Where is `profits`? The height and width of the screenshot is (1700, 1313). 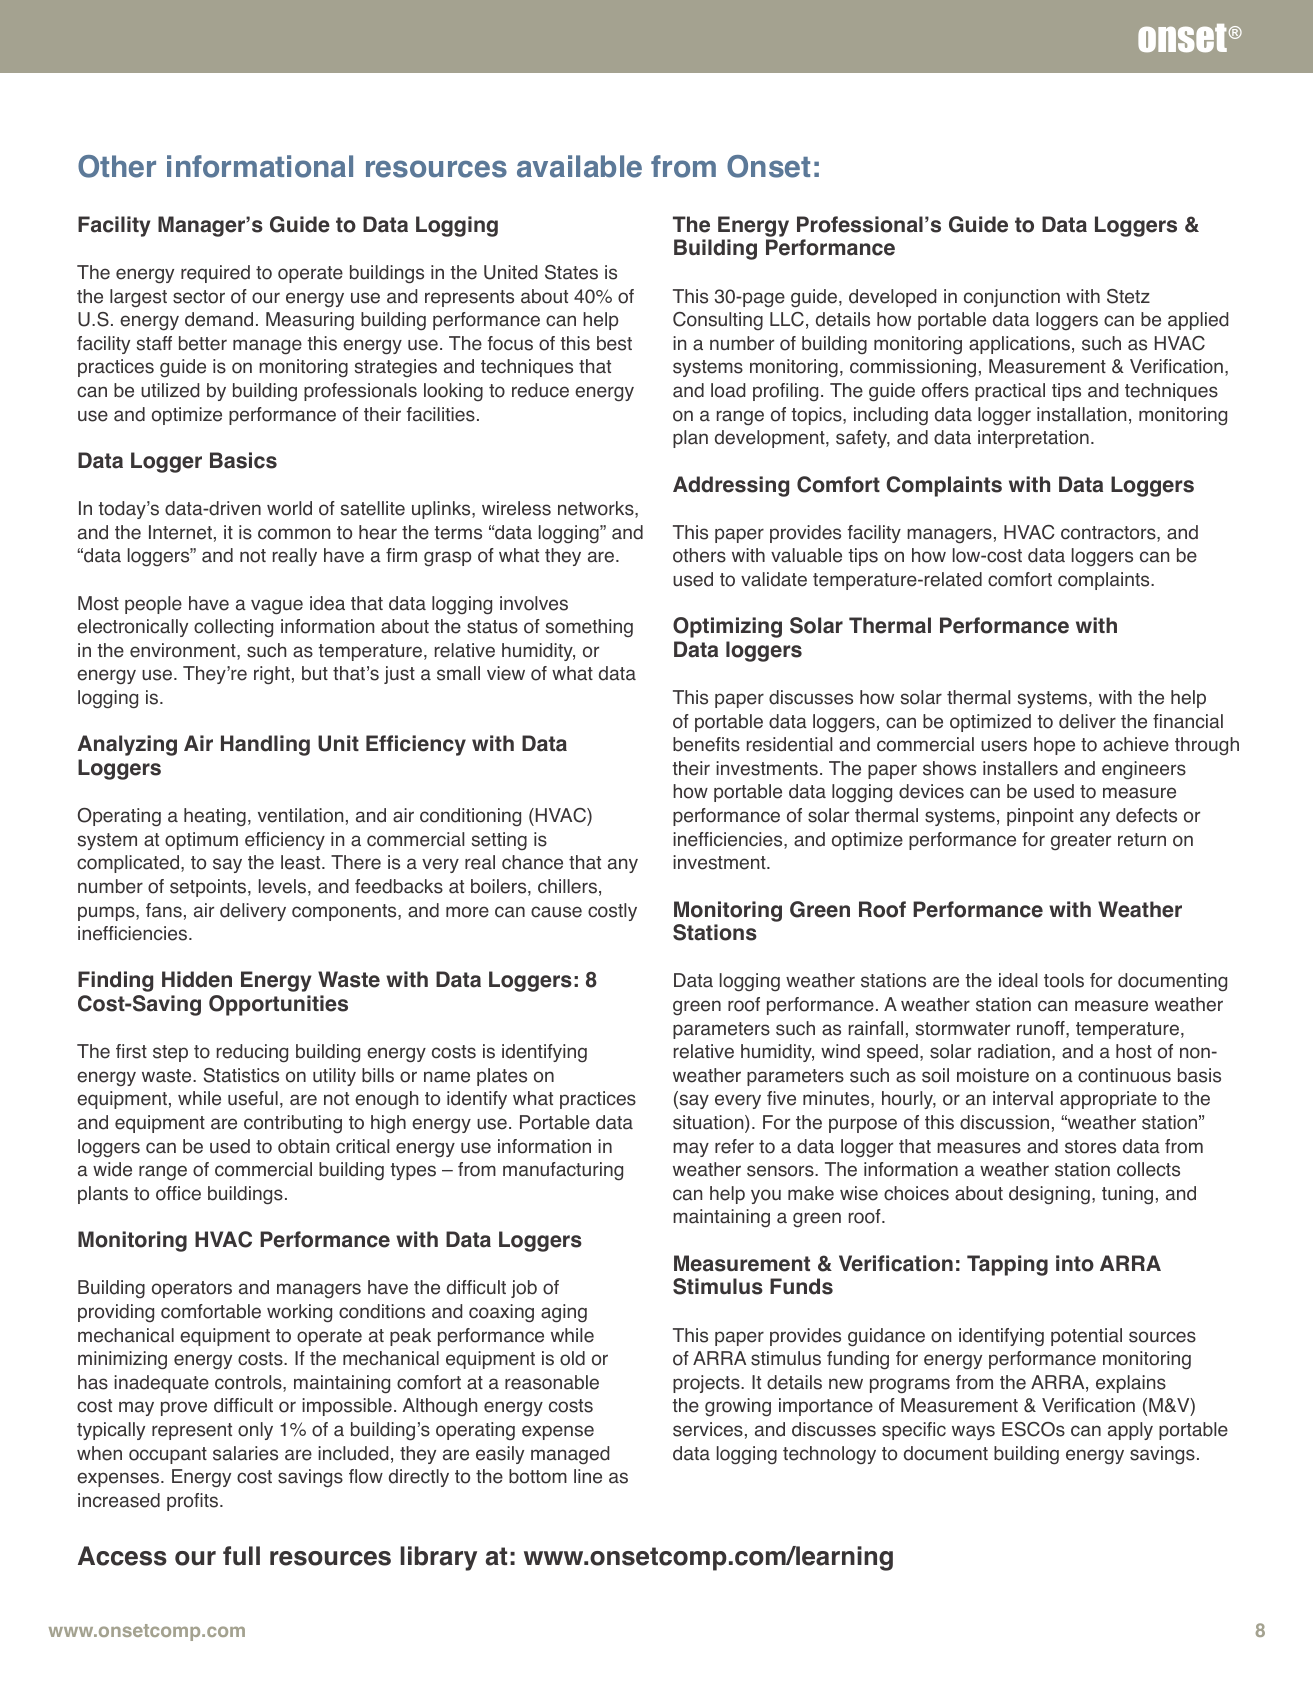
profits is located at coordinates (194, 1502).
